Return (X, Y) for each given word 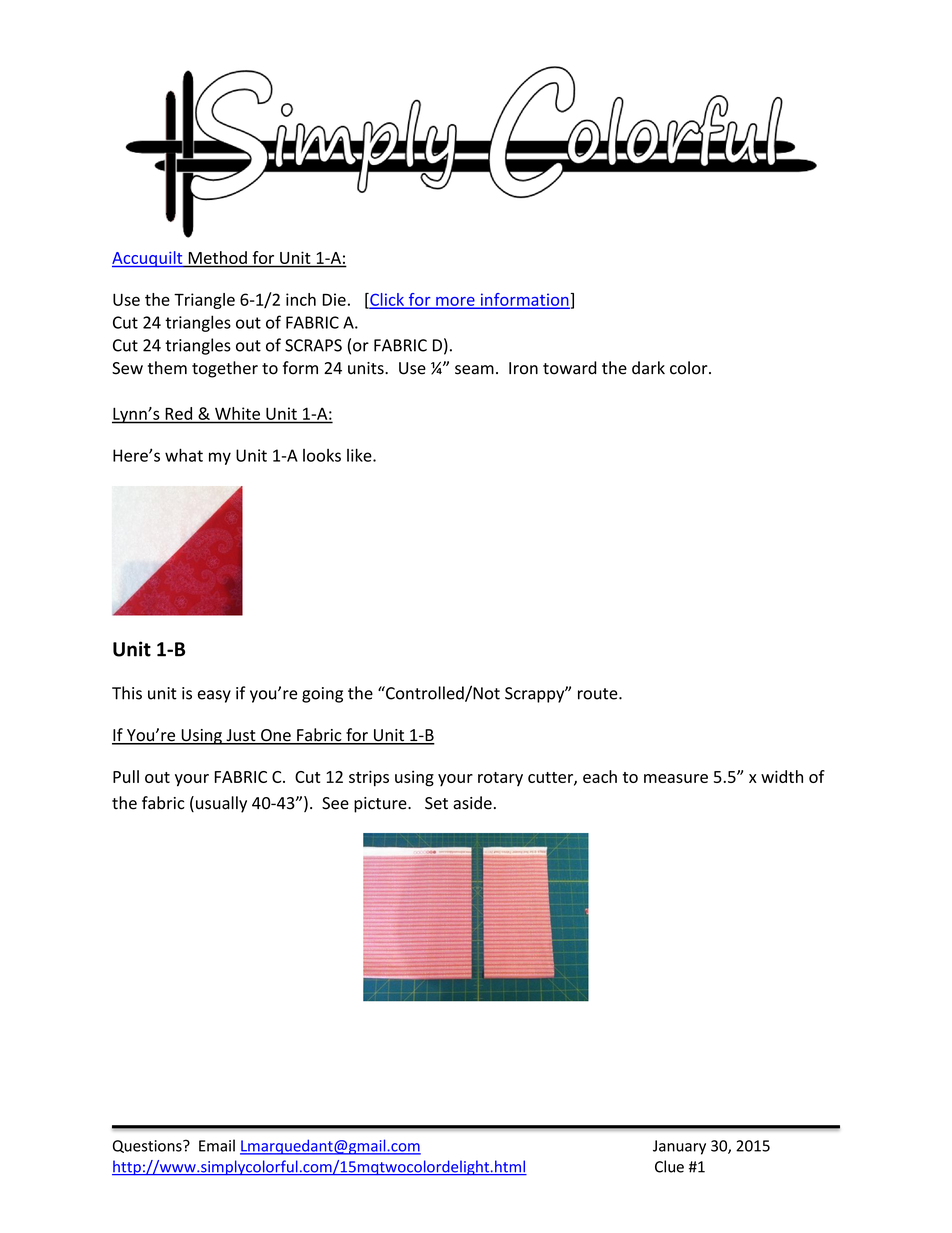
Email (217, 1145)
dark (648, 368)
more (455, 302)
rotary (500, 779)
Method (218, 257)
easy (214, 696)
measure (676, 778)
